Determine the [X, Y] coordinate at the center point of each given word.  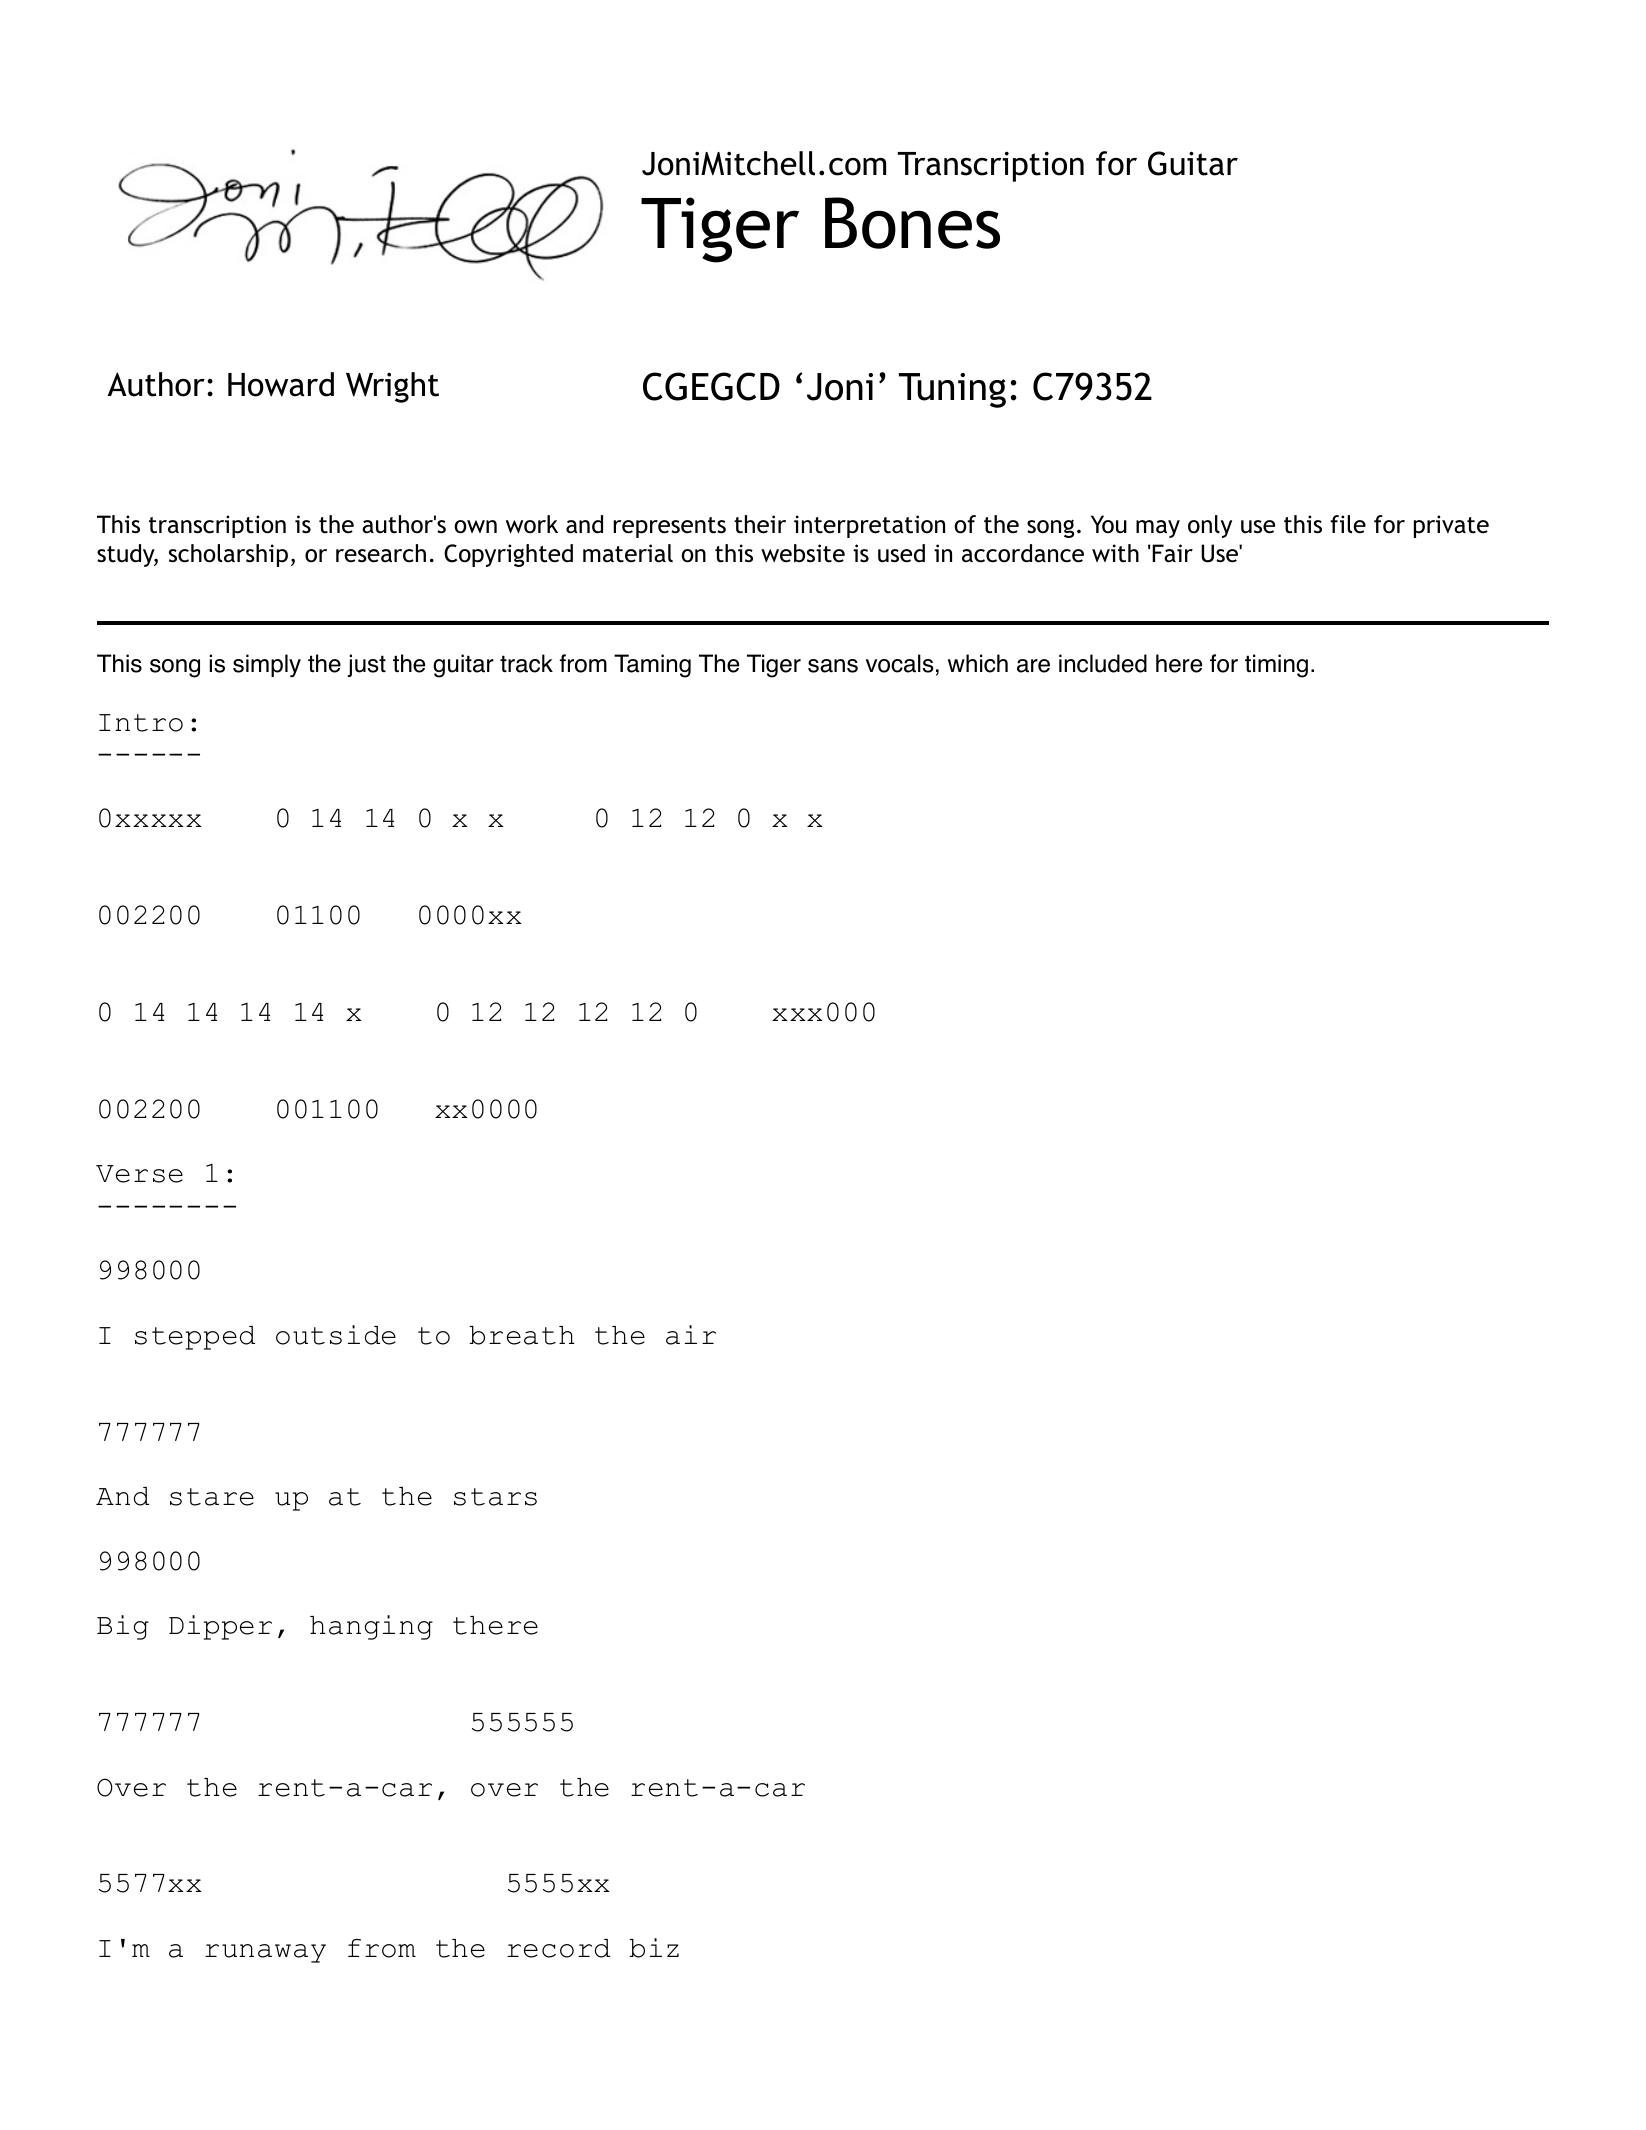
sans [833, 666]
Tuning [952, 390]
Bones [912, 223]
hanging [371, 1627]
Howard [281, 384]
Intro [141, 723]
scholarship [228, 555]
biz [654, 1948]
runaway [265, 1953]
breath [522, 1335]
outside [336, 1335]
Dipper [220, 1627]
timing [1276, 666]
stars [495, 1497]
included [1103, 663]
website [803, 553]
